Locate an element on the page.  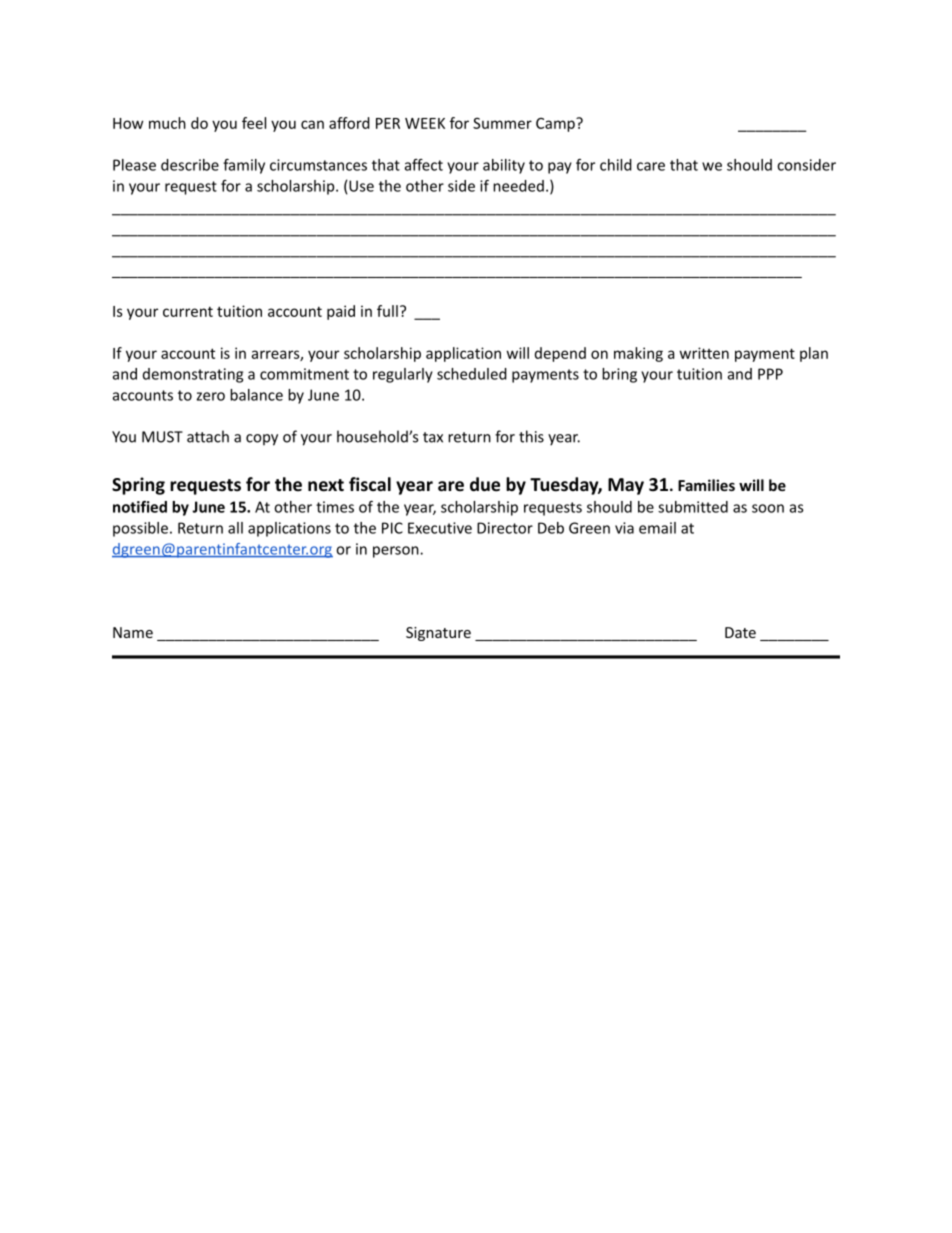
full is located at coordinates (387, 311).
